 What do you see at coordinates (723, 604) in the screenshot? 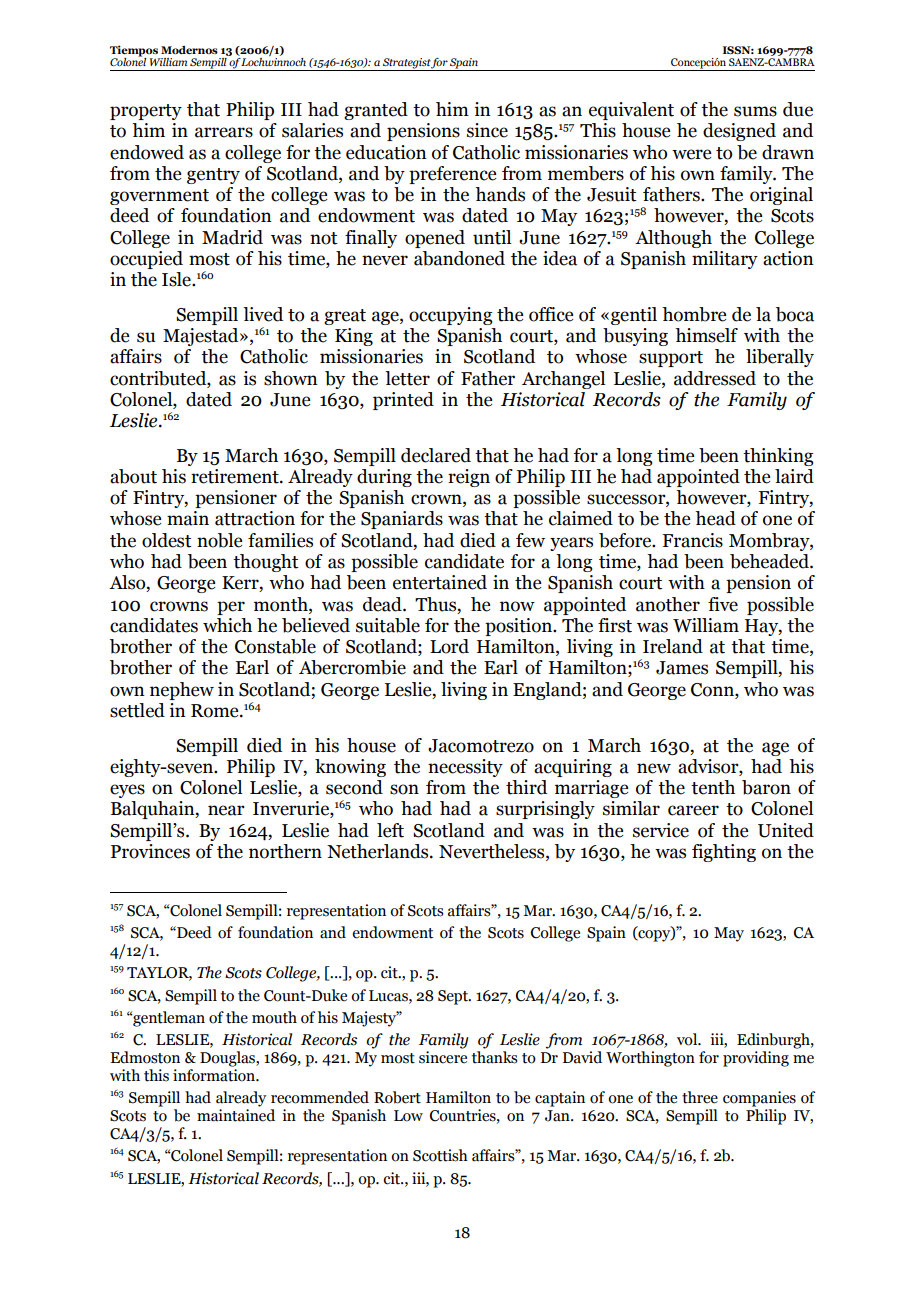
I see `five` at bounding box center [723, 604].
